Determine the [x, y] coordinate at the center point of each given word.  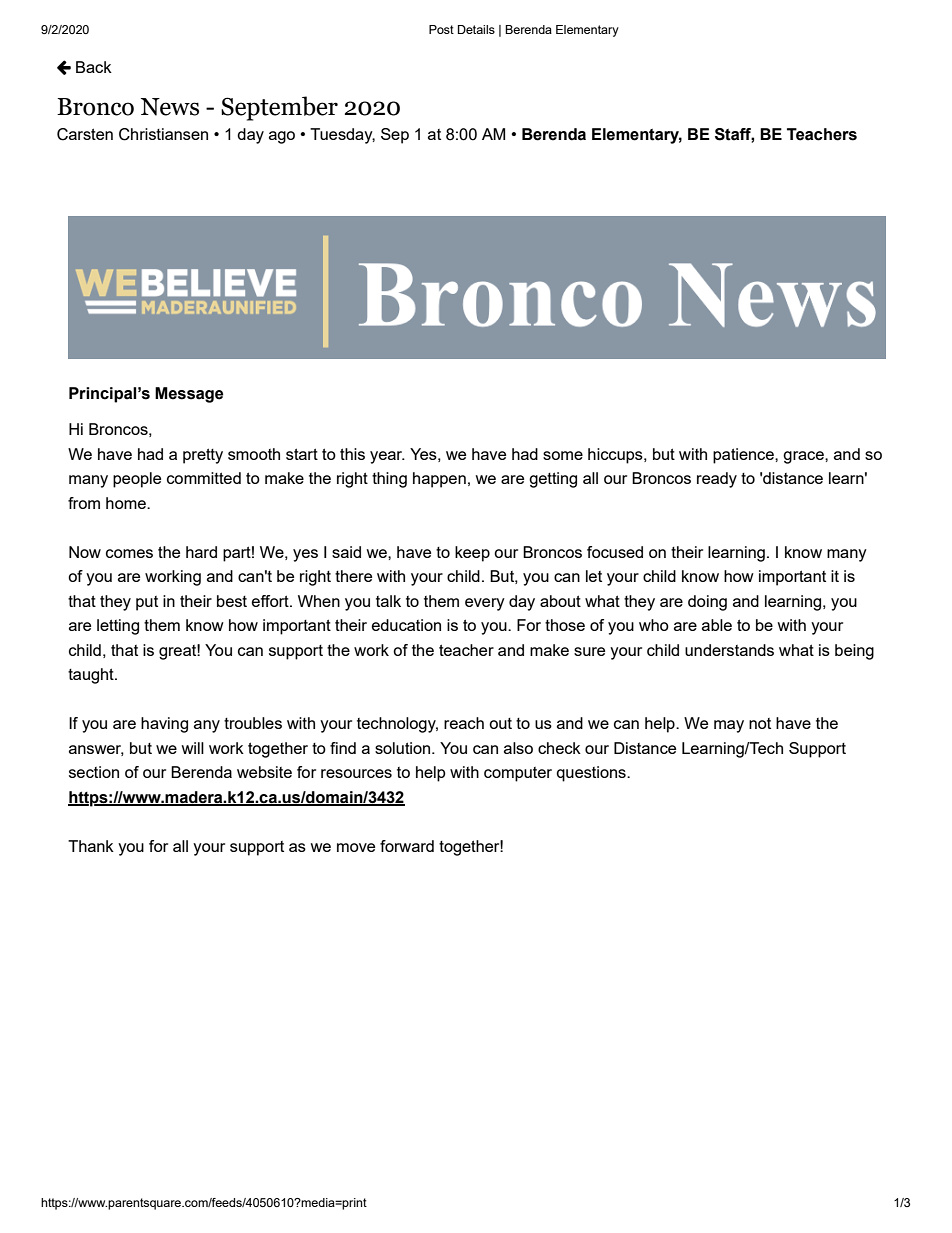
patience [744, 456]
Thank [91, 846]
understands [729, 650]
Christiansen [163, 134]
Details [476, 29]
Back [94, 67]
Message [189, 395]
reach [464, 723]
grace [804, 457]
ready [717, 480]
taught [92, 676]
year [387, 457]
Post [441, 29]
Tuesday [342, 136]
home [127, 503]
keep [472, 554]
